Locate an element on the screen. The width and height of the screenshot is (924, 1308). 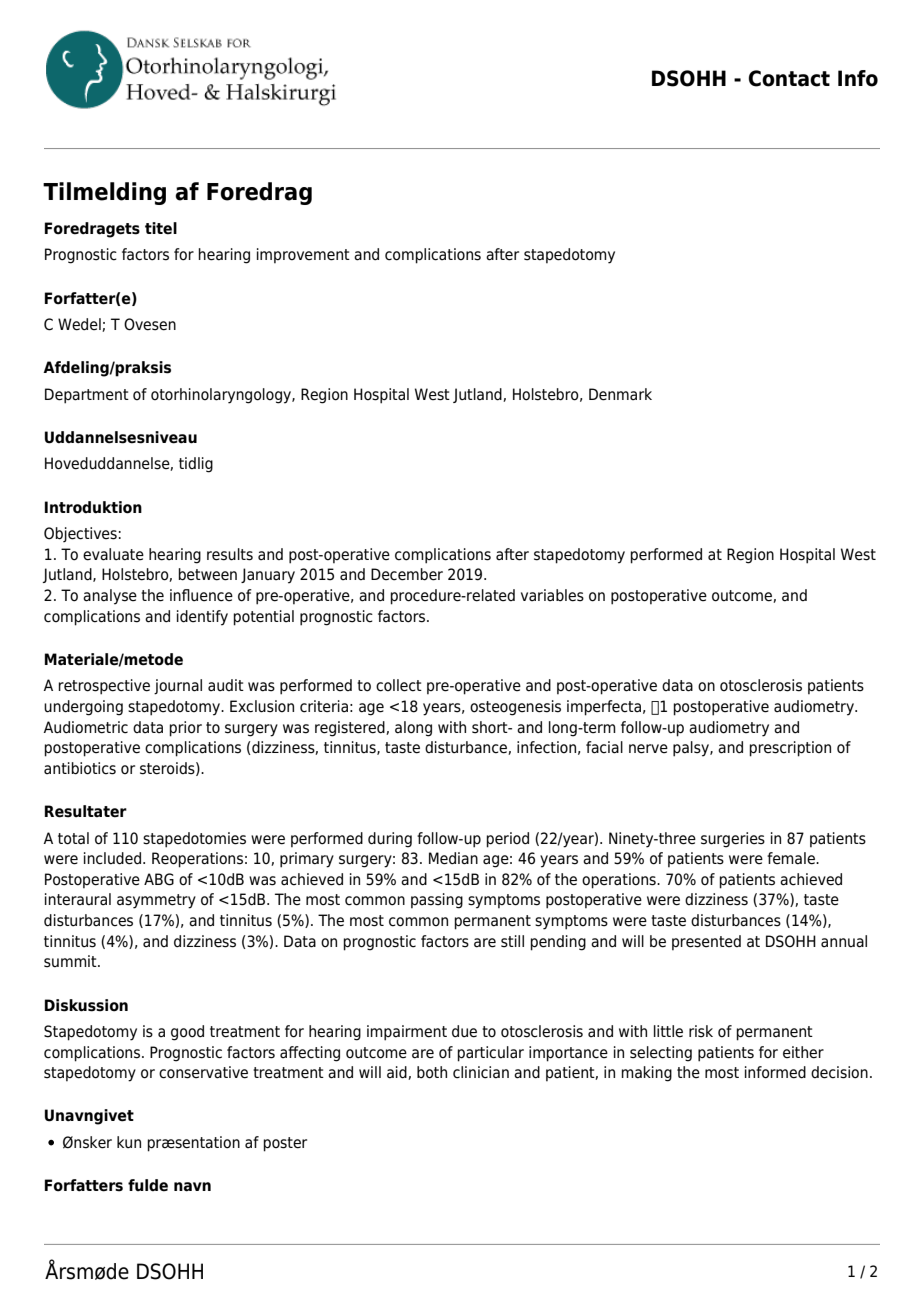
clinician is located at coordinates (481, 1072).
